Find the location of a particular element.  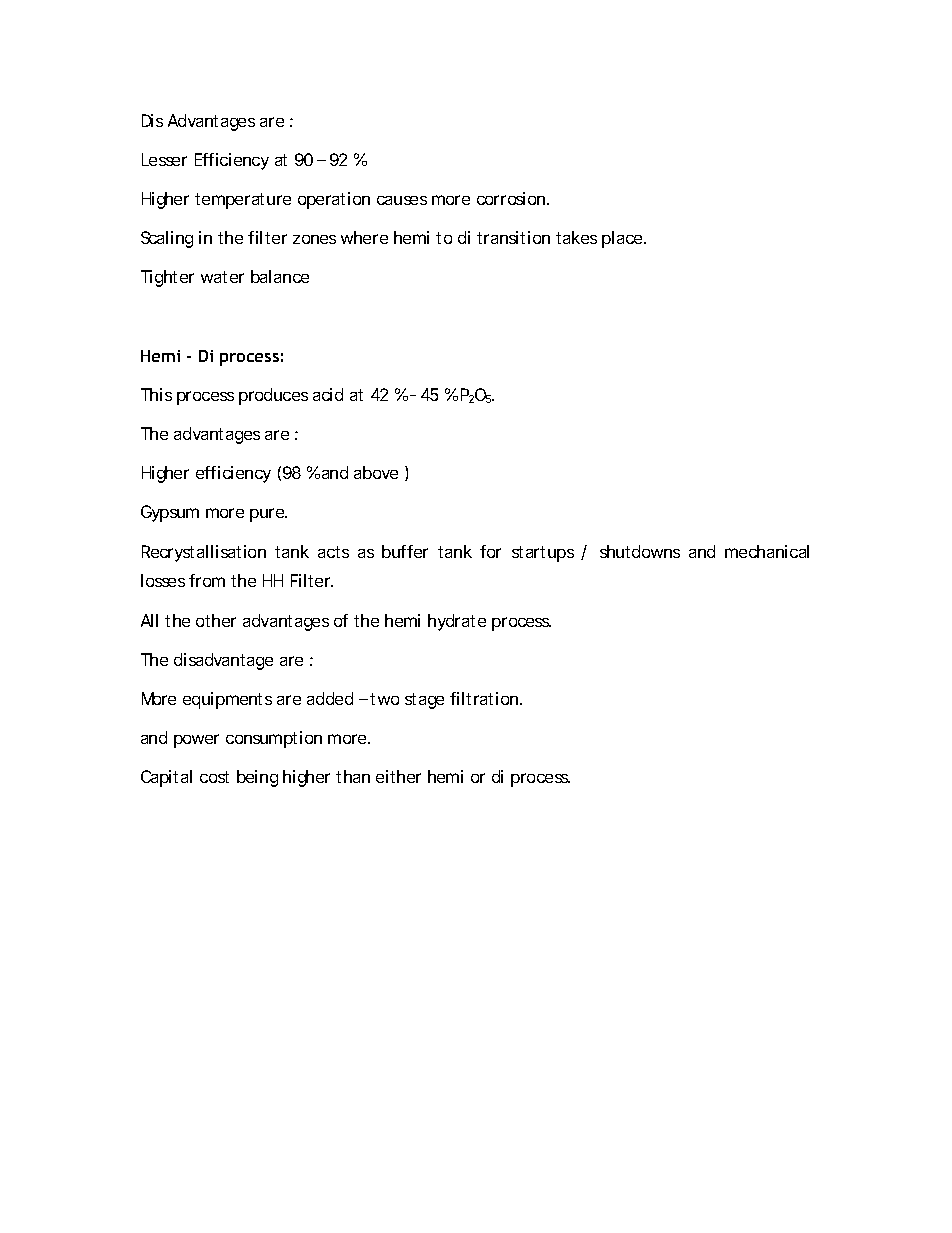

corrosion is located at coordinates (511, 198).
